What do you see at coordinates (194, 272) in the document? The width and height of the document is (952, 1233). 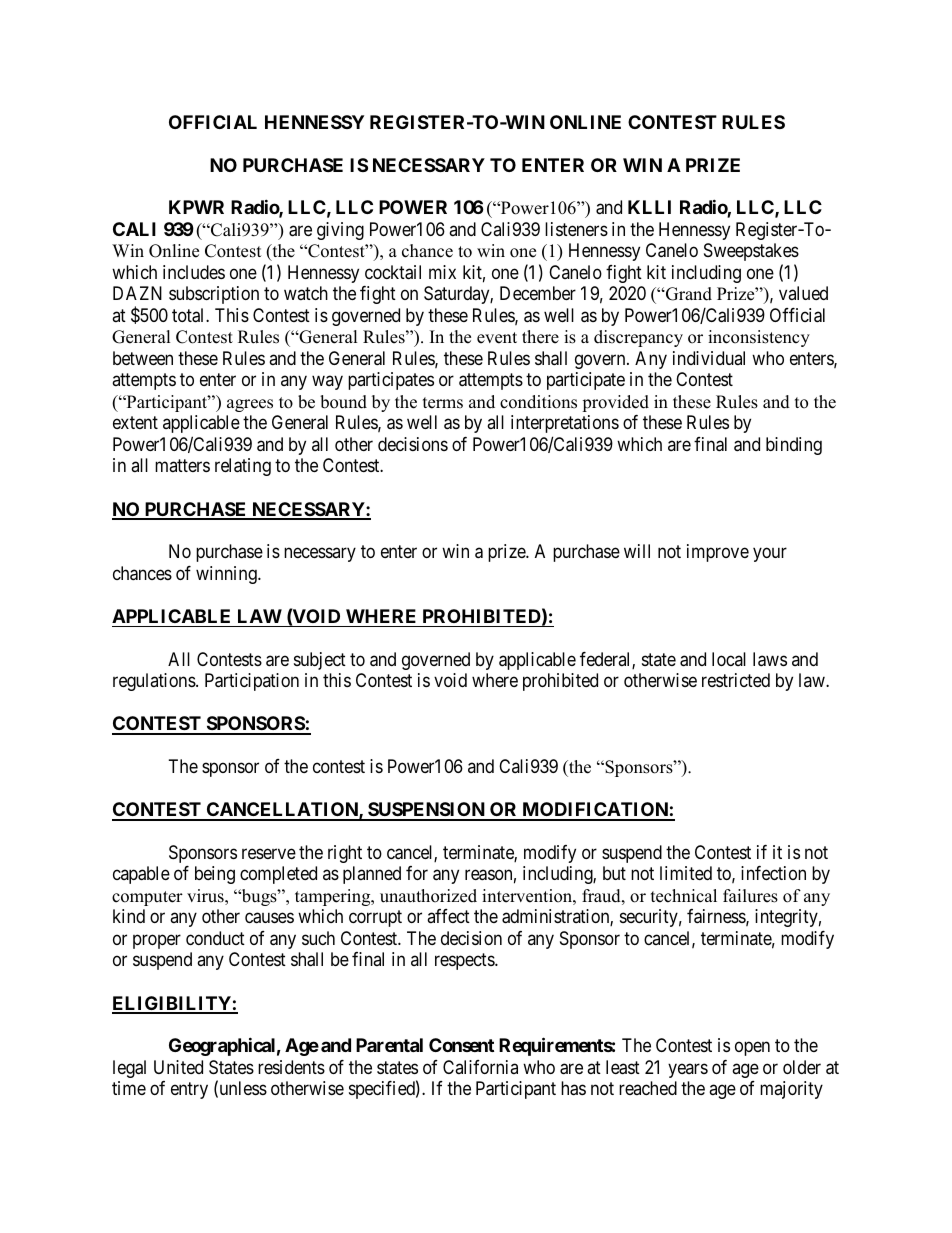 I see `includes` at bounding box center [194, 272].
